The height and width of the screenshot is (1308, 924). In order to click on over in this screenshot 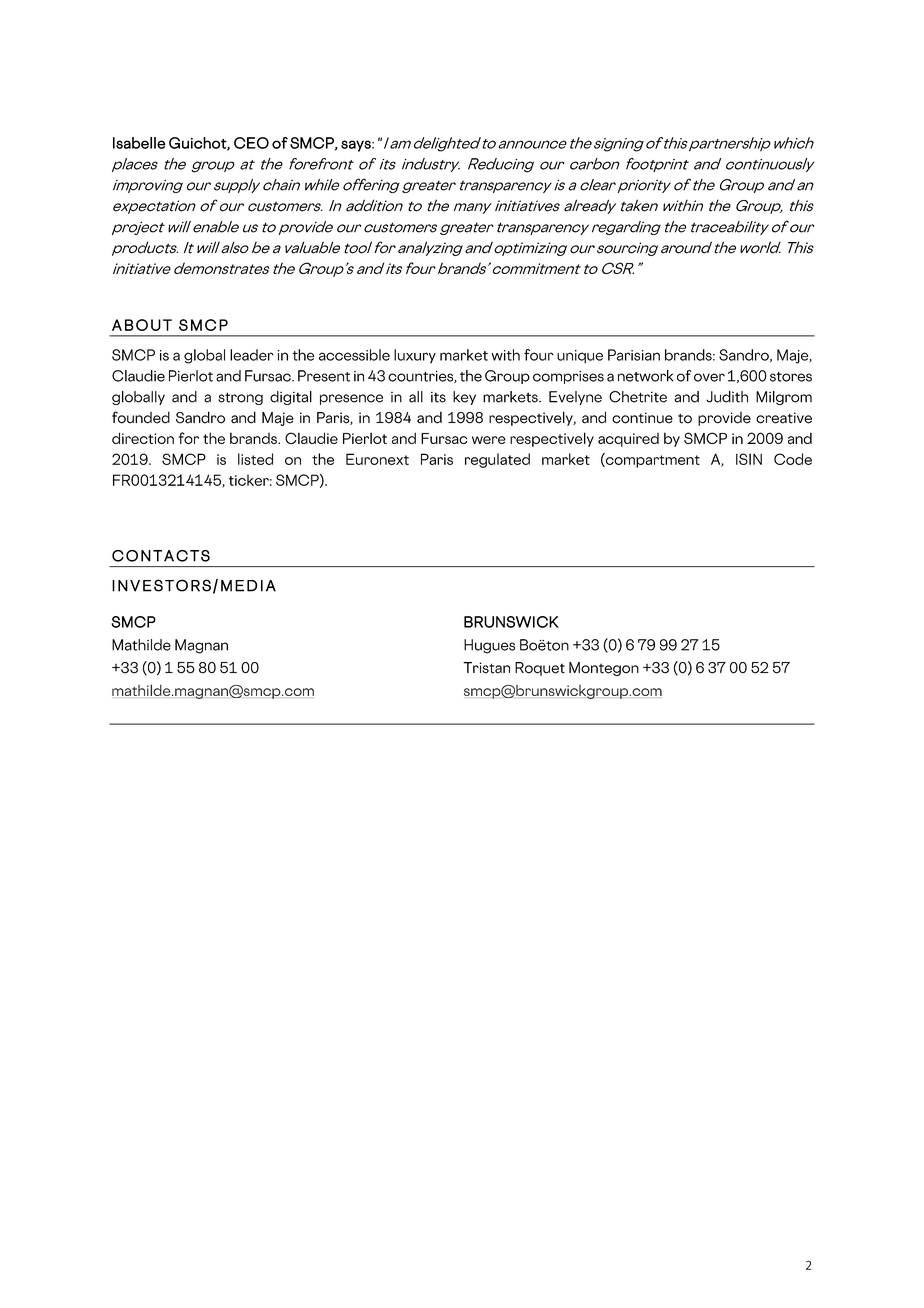, I will do `click(709, 377)`.
